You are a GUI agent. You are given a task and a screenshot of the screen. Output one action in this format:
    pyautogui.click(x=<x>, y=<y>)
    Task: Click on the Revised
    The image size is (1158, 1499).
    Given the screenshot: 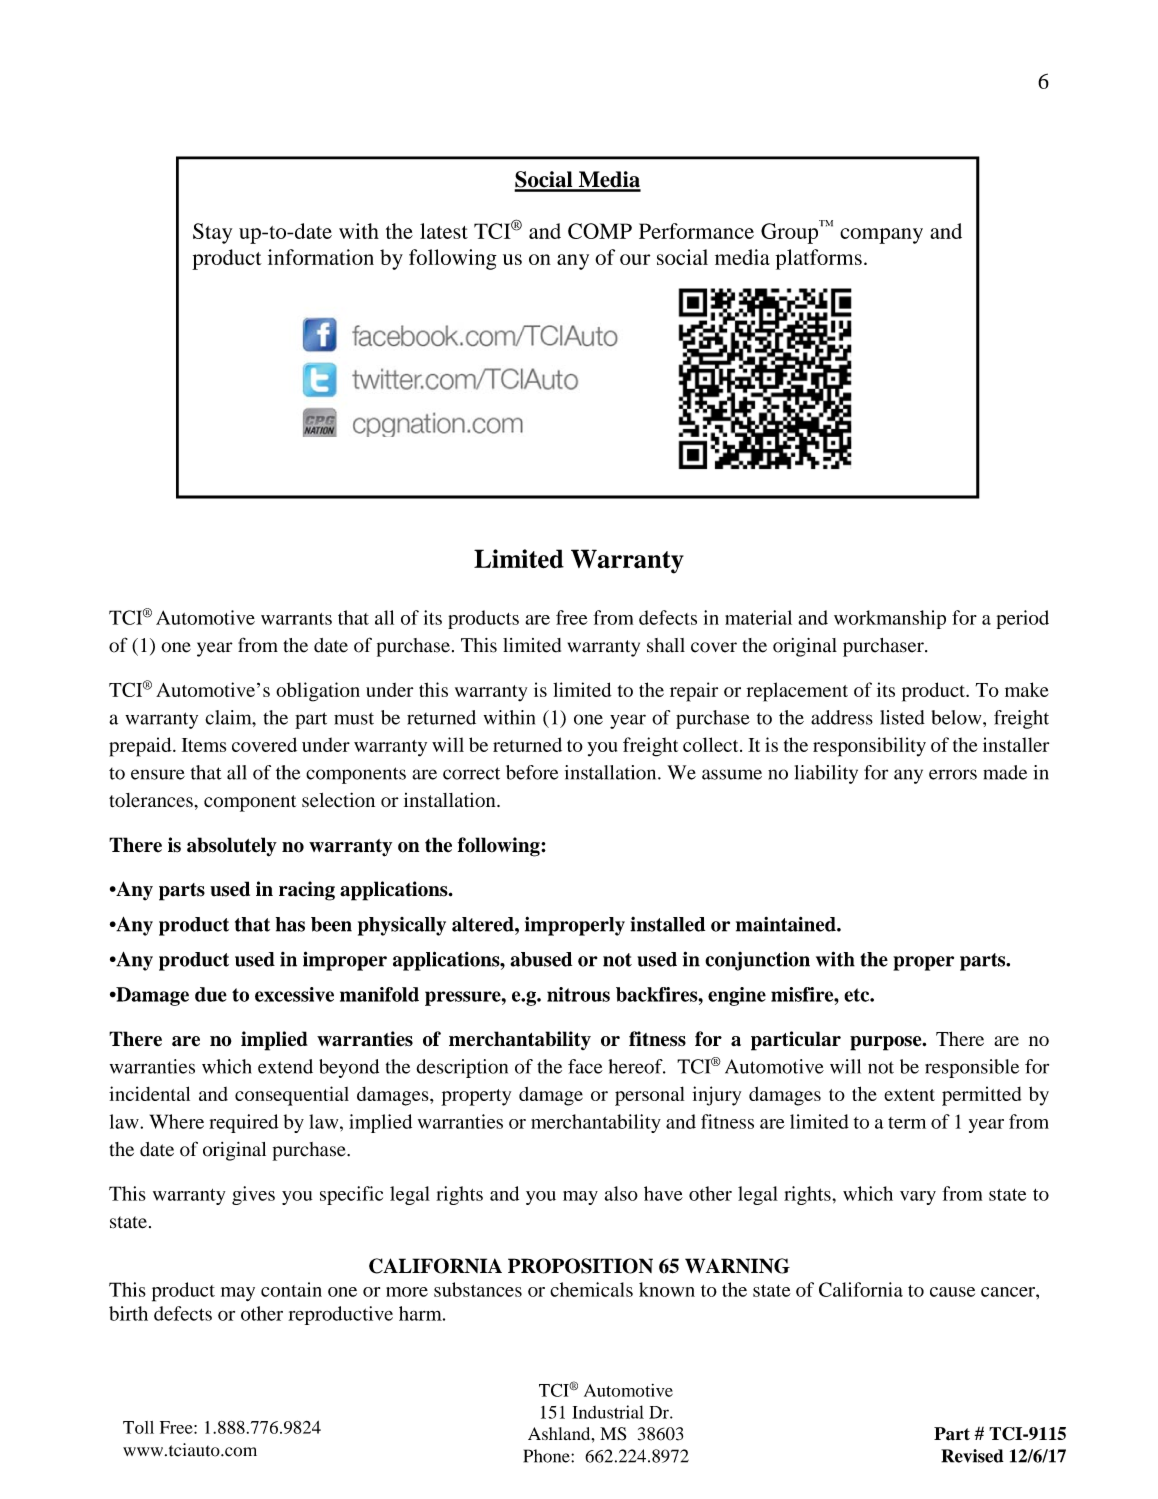 What is the action you would take?
    pyautogui.click(x=972, y=1456)
